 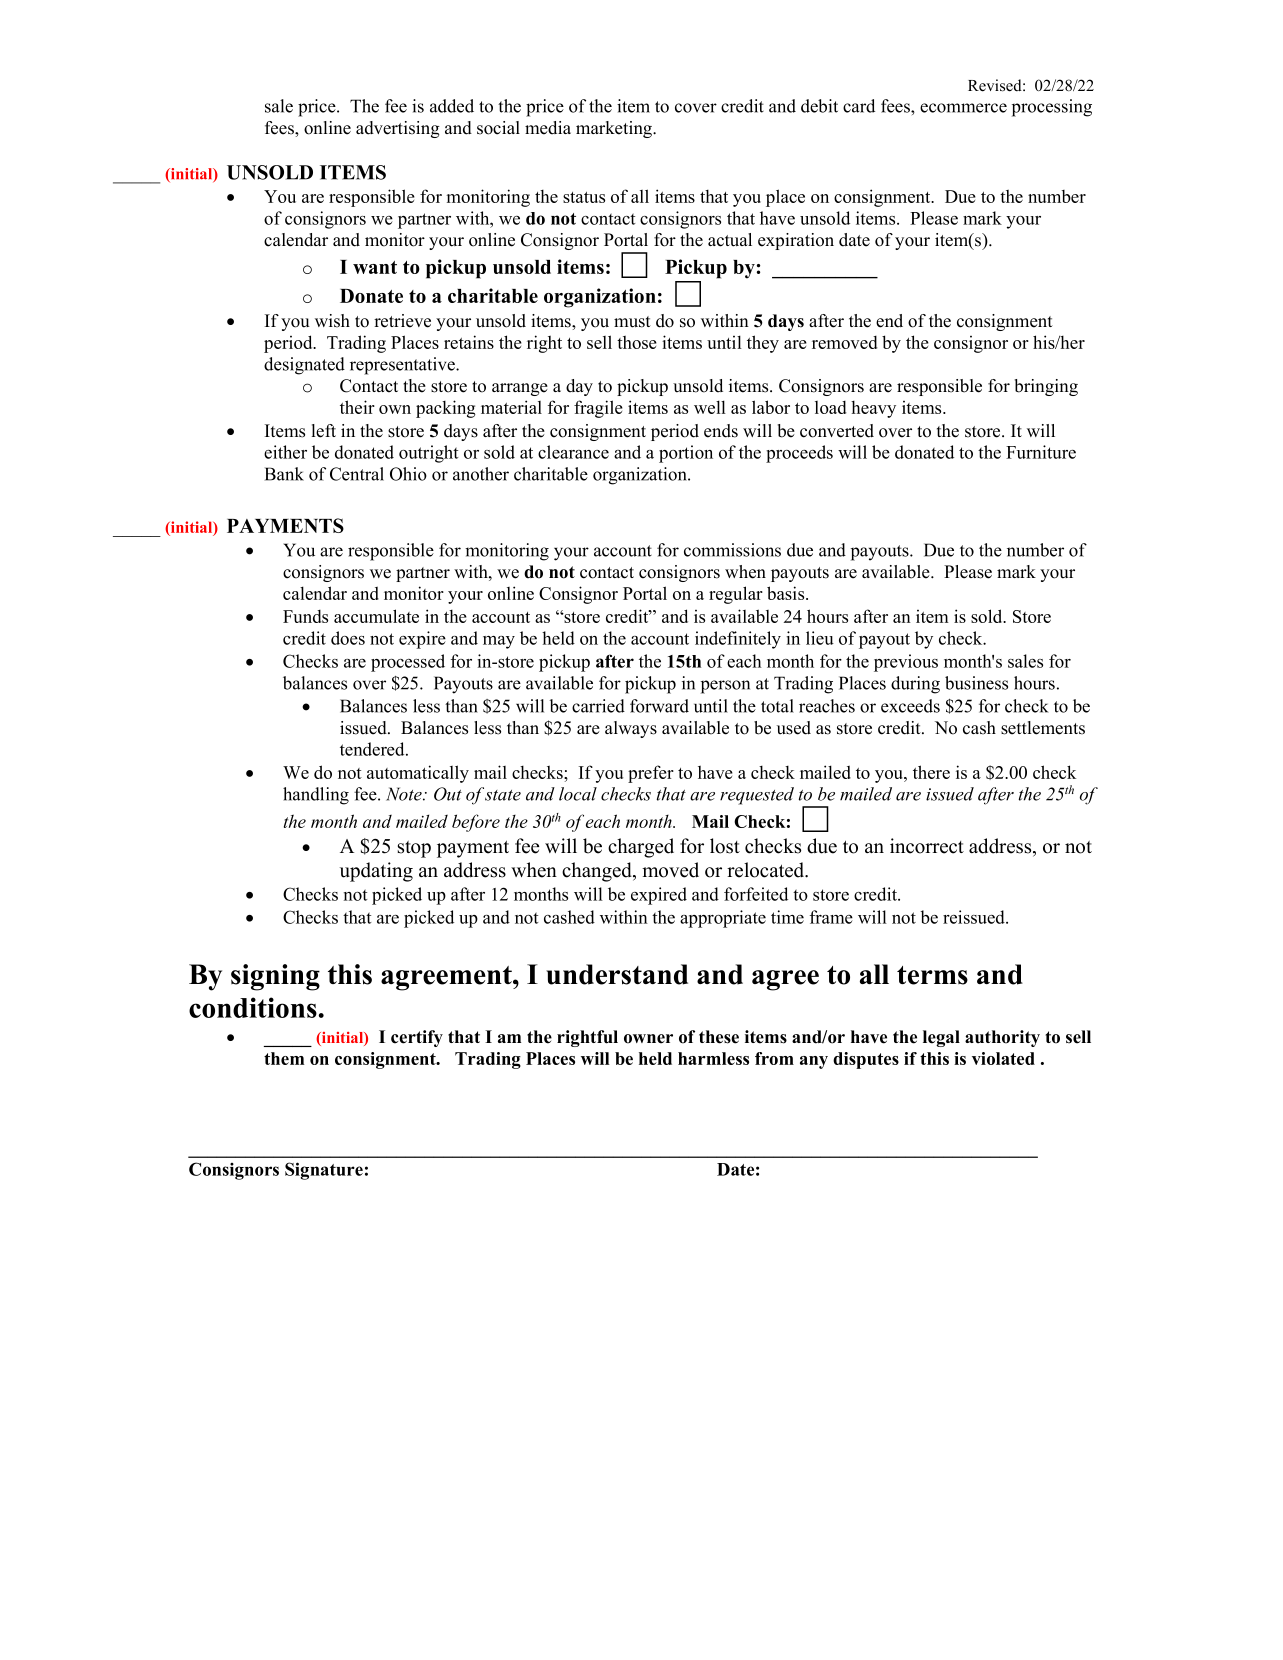 I want to click on understand, so click(x=617, y=974).
